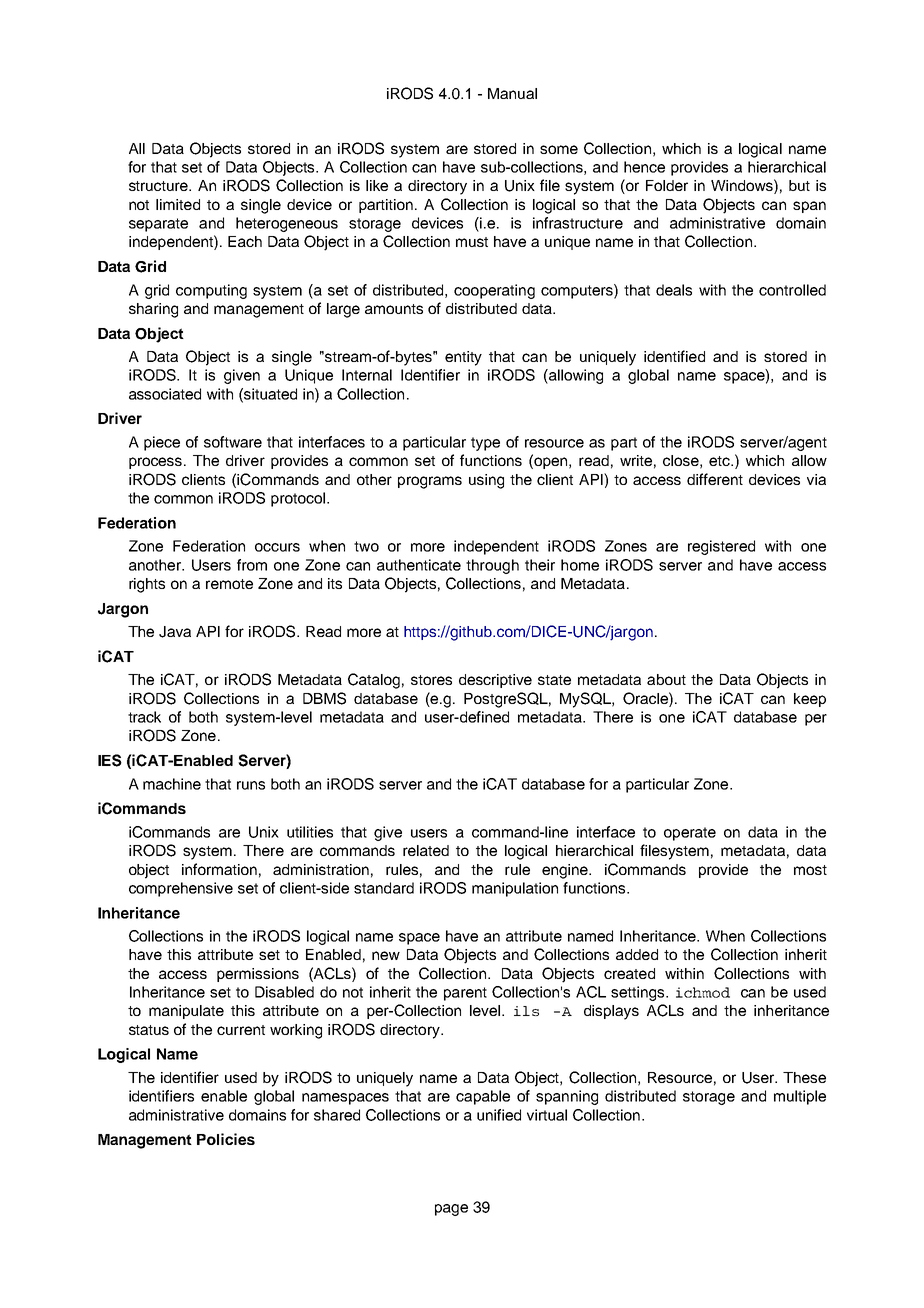 This screenshot has height=1308, width=924. What do you see at coordinates (175, 632) in the screenshot?
I see `Java` at bounding box center [175, 632].
